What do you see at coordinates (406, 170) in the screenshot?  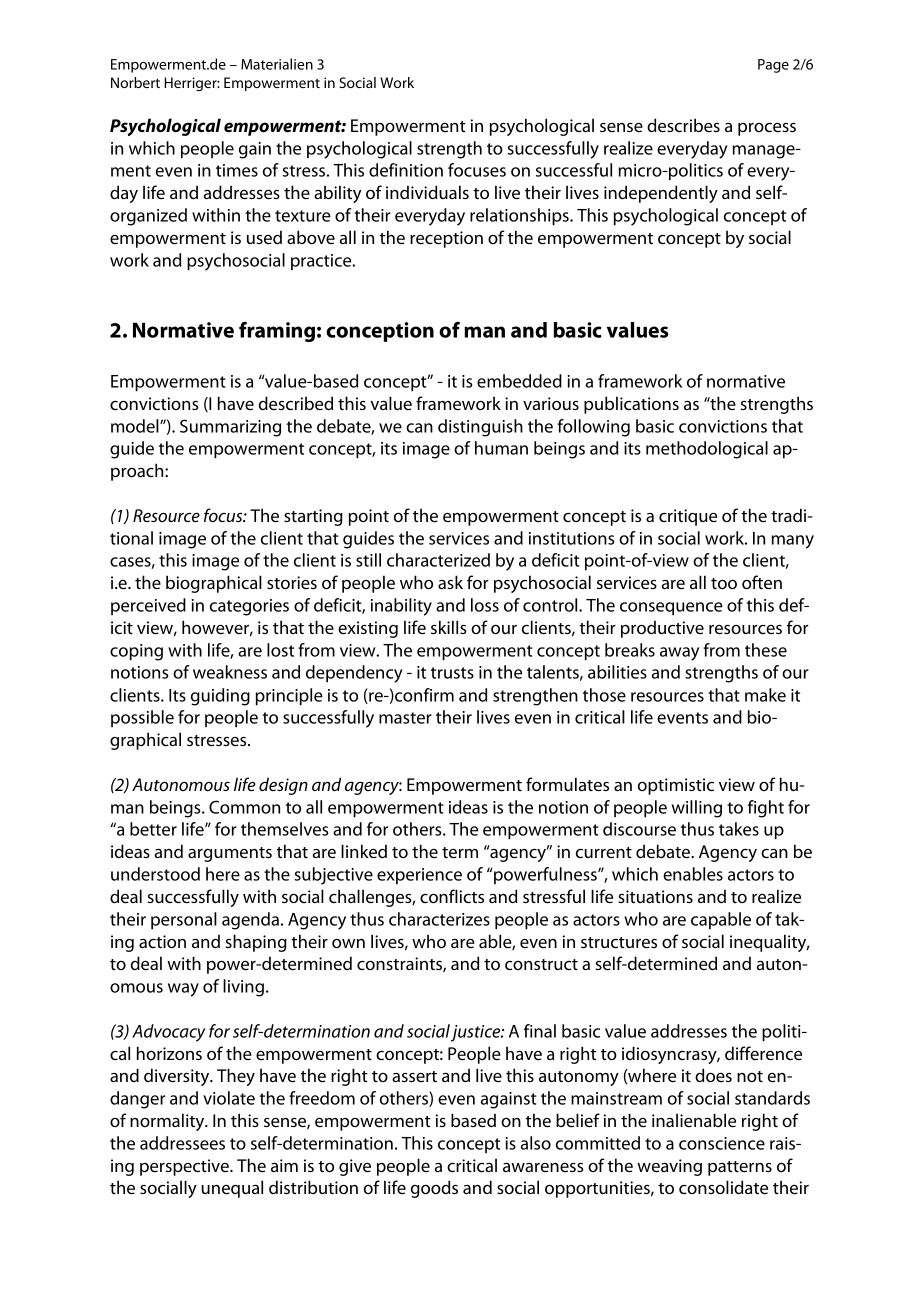 I see `definition` at bounding box center [406, 170].
